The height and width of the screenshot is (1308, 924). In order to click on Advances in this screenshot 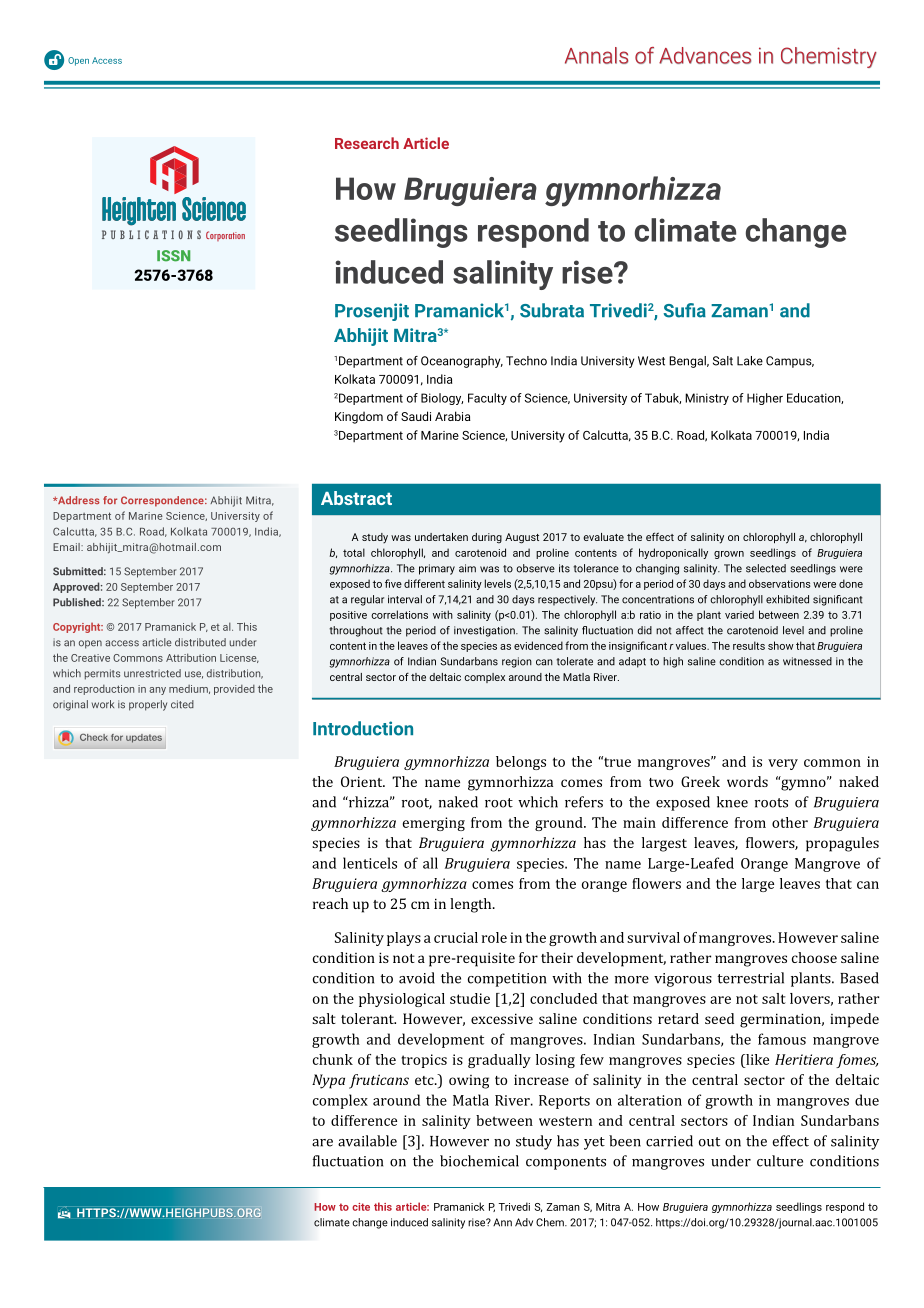, I will do `click(705, 55)`.
